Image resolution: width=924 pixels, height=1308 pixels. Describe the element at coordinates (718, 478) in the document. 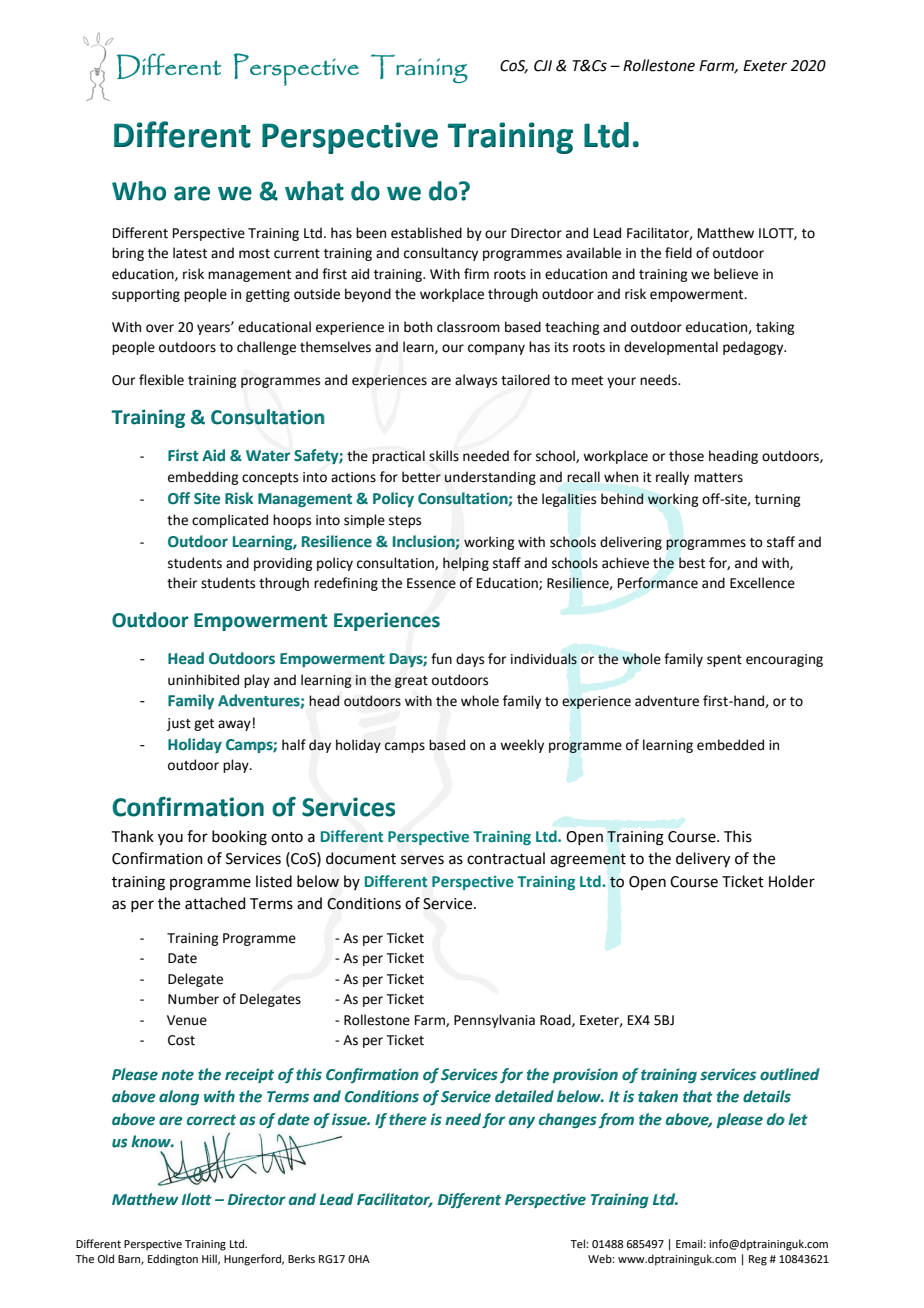

I see `matters` at that location.
